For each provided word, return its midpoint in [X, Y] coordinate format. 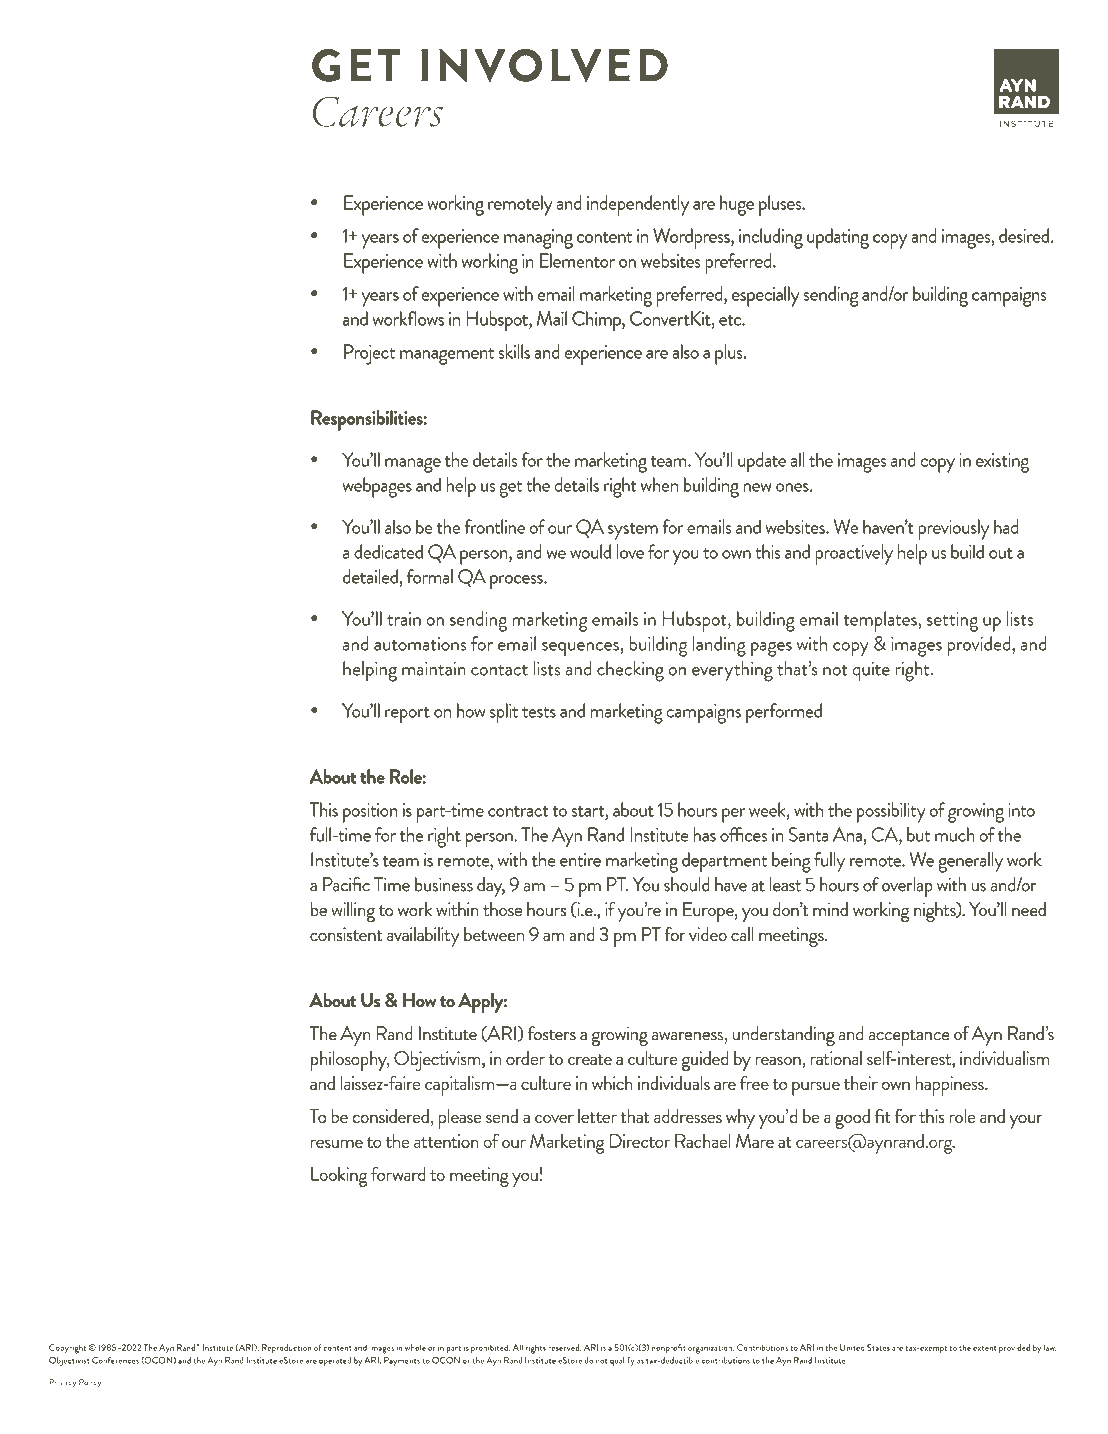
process [517, 582]
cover [554, 1118]
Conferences [115, 1360]
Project [369, 354]
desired [1024, 235]
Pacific [346, 884]
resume [337, 1143]
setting [952, 622]
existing [1002, 463]
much [955, 834]
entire [580, 860]
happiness [950, 1086]
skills [514, 351]
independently [638, 205]
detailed [370, 576]
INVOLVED [544, 65]
